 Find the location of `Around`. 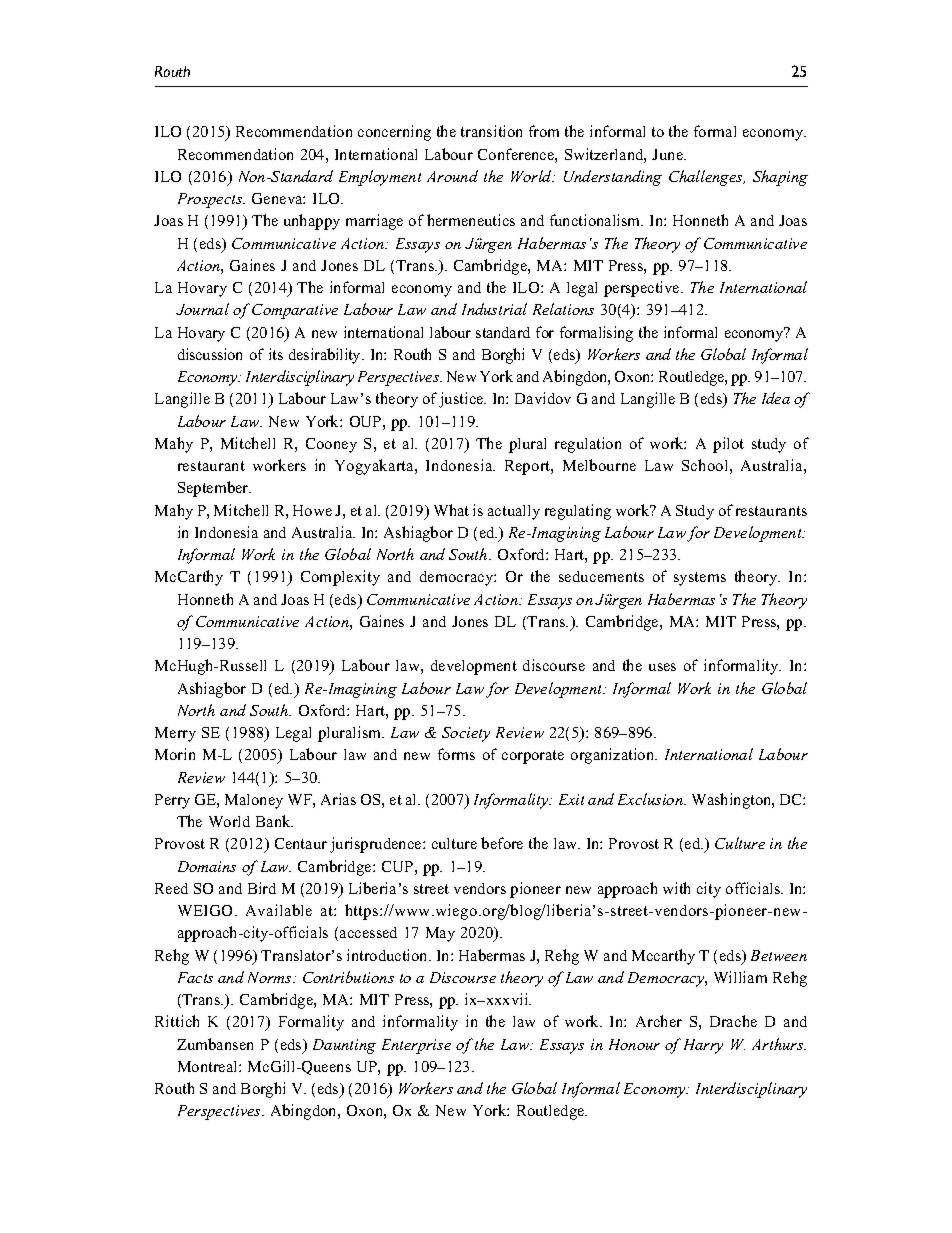

Around is located at coordinates (452, 176).
